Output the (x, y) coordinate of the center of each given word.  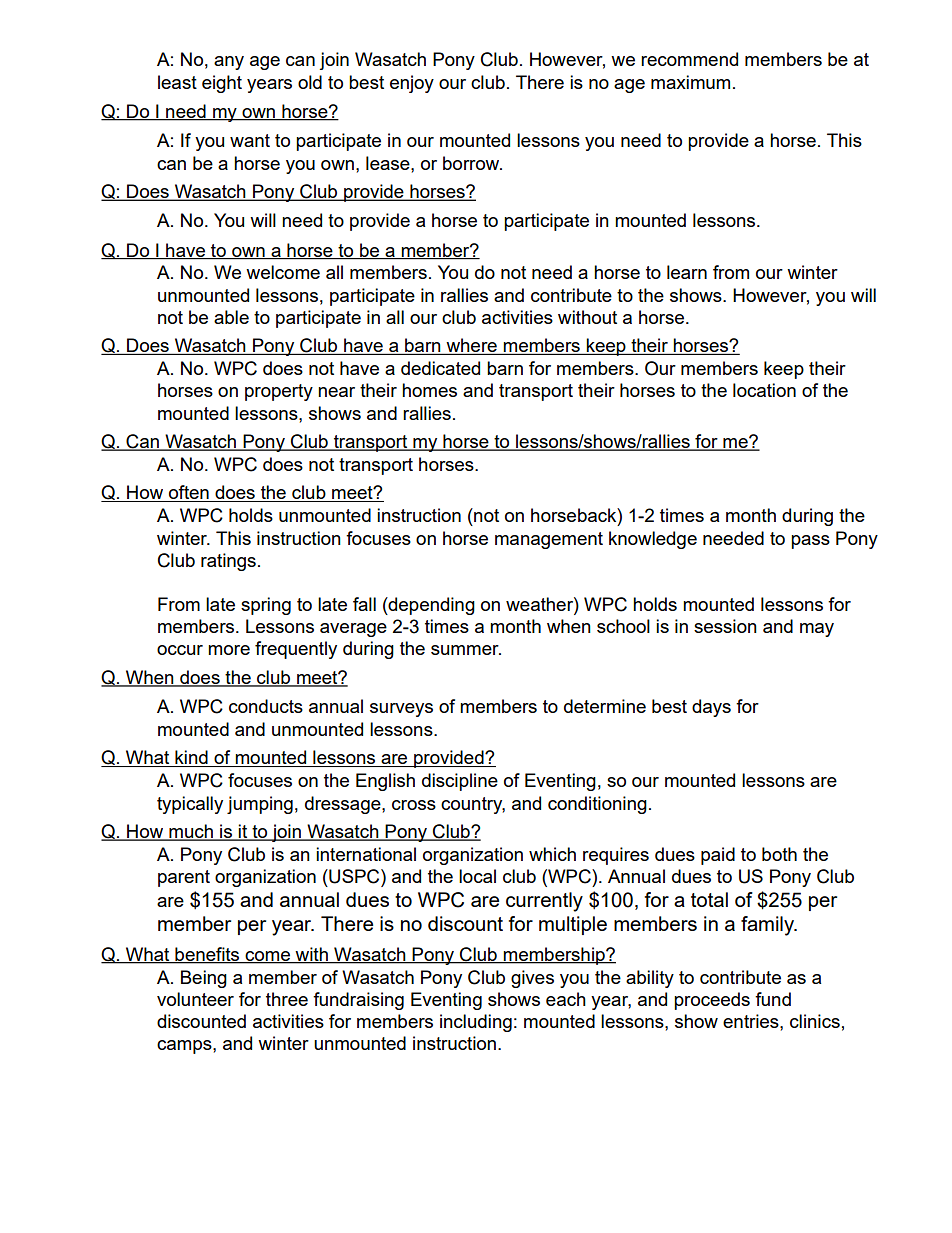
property (279, 392)
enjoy (412, 84)
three (287, 999)
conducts (266, 706)
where (471, 346)
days (711, 708)
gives (532, 979)
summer (466, 650)
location (764, 390)
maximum (690, 82)
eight (222, 84)
